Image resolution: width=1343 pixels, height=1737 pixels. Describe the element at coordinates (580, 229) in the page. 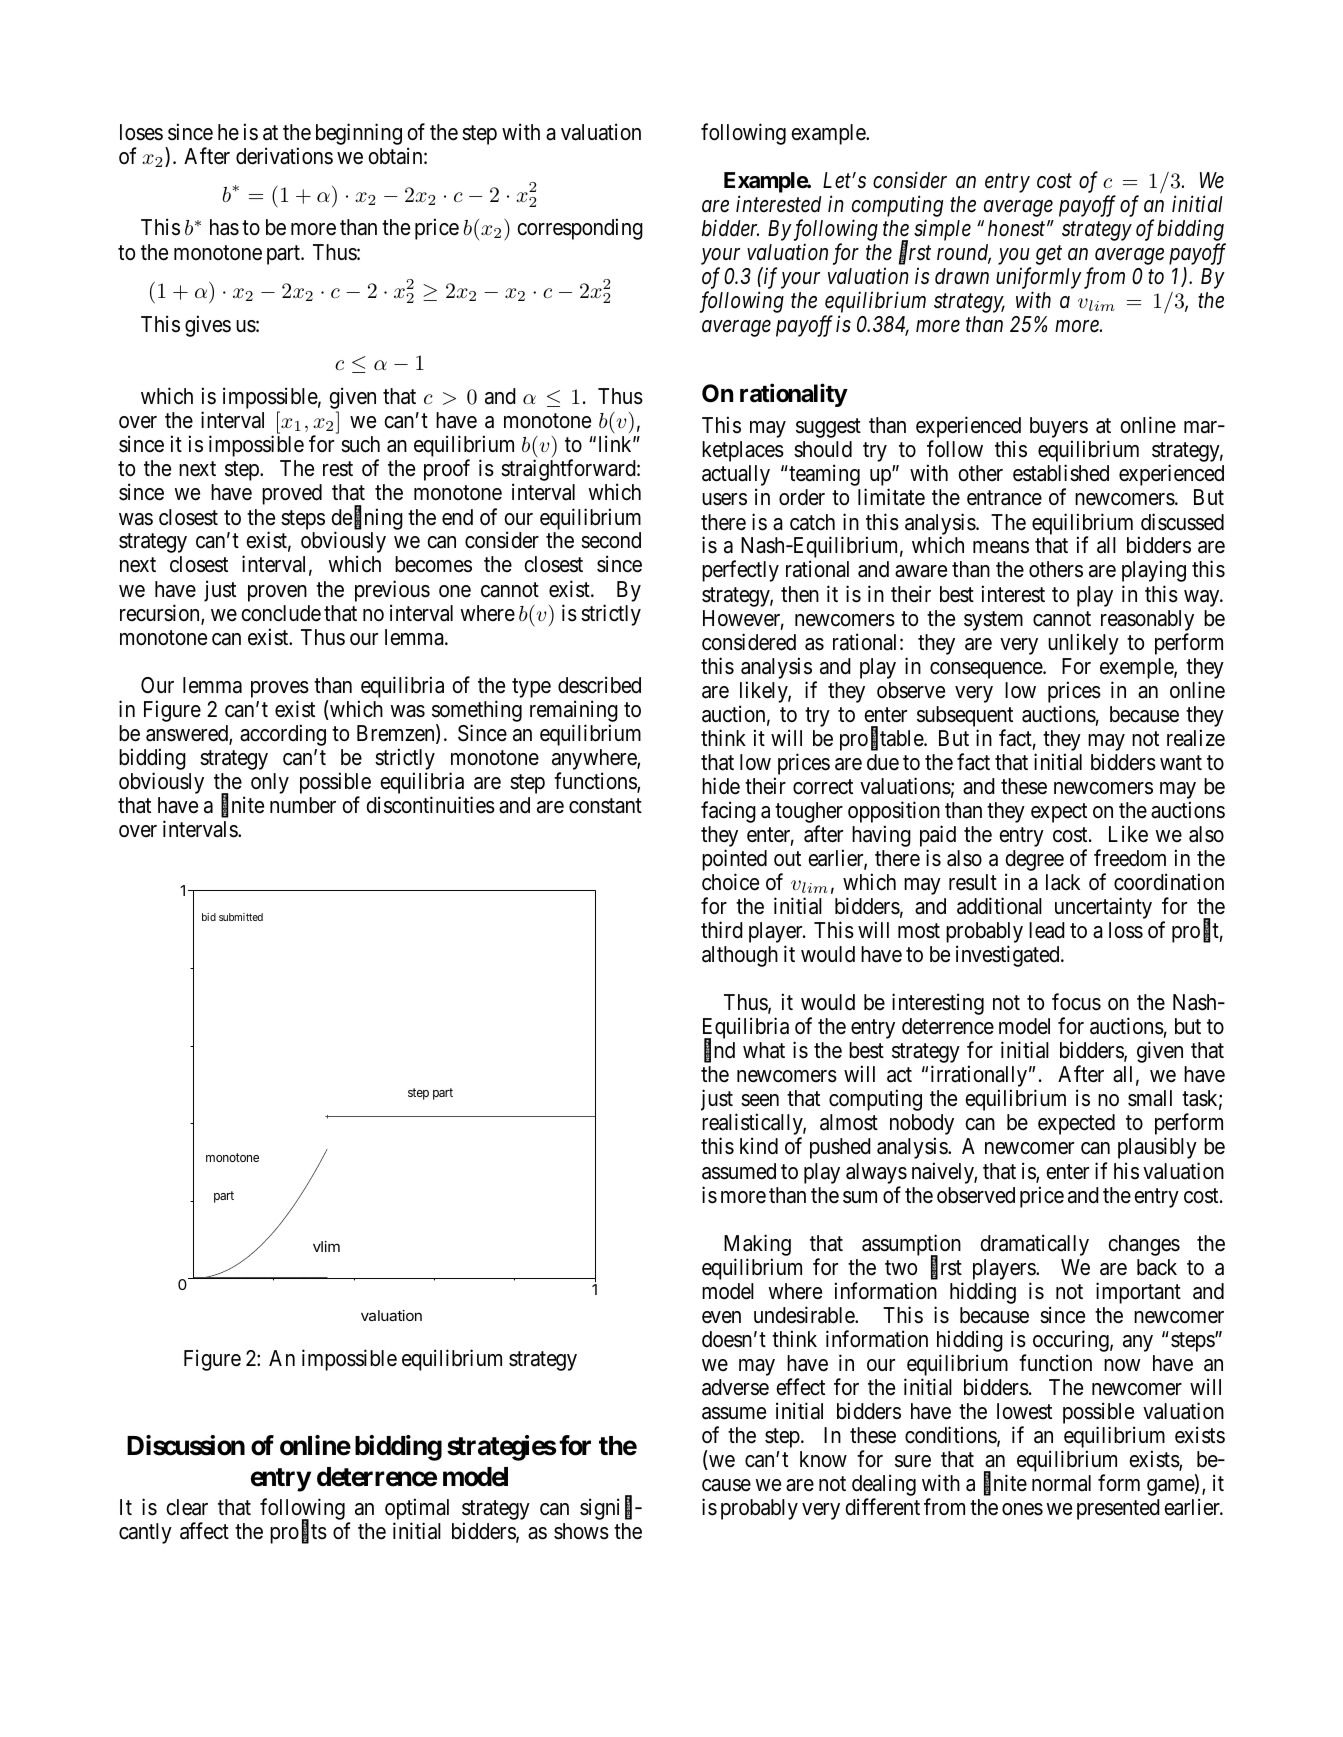

I see `corresponding` at that location.
